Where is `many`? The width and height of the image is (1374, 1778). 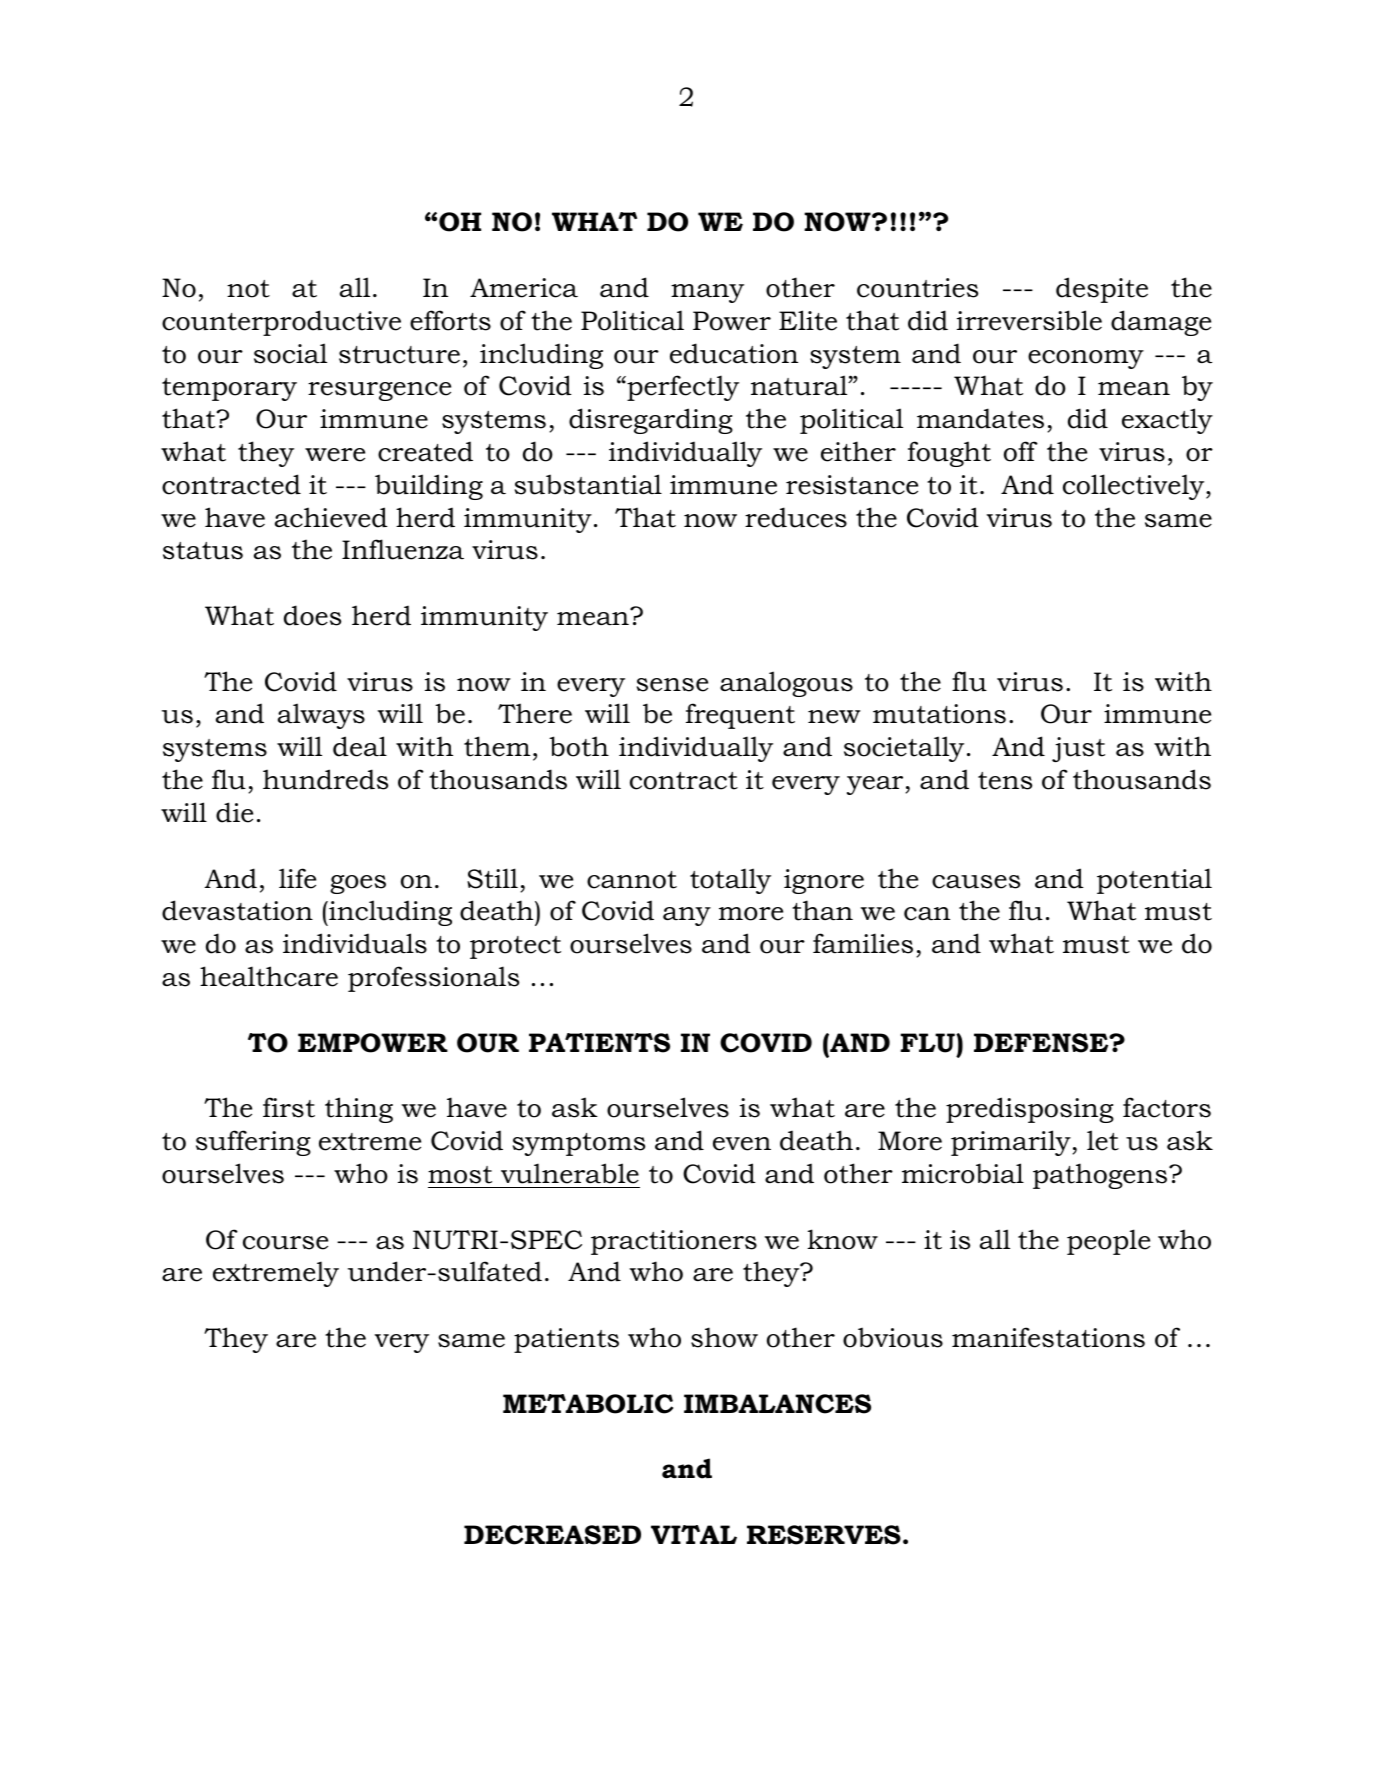
many is located at coordinates (707, 293).
